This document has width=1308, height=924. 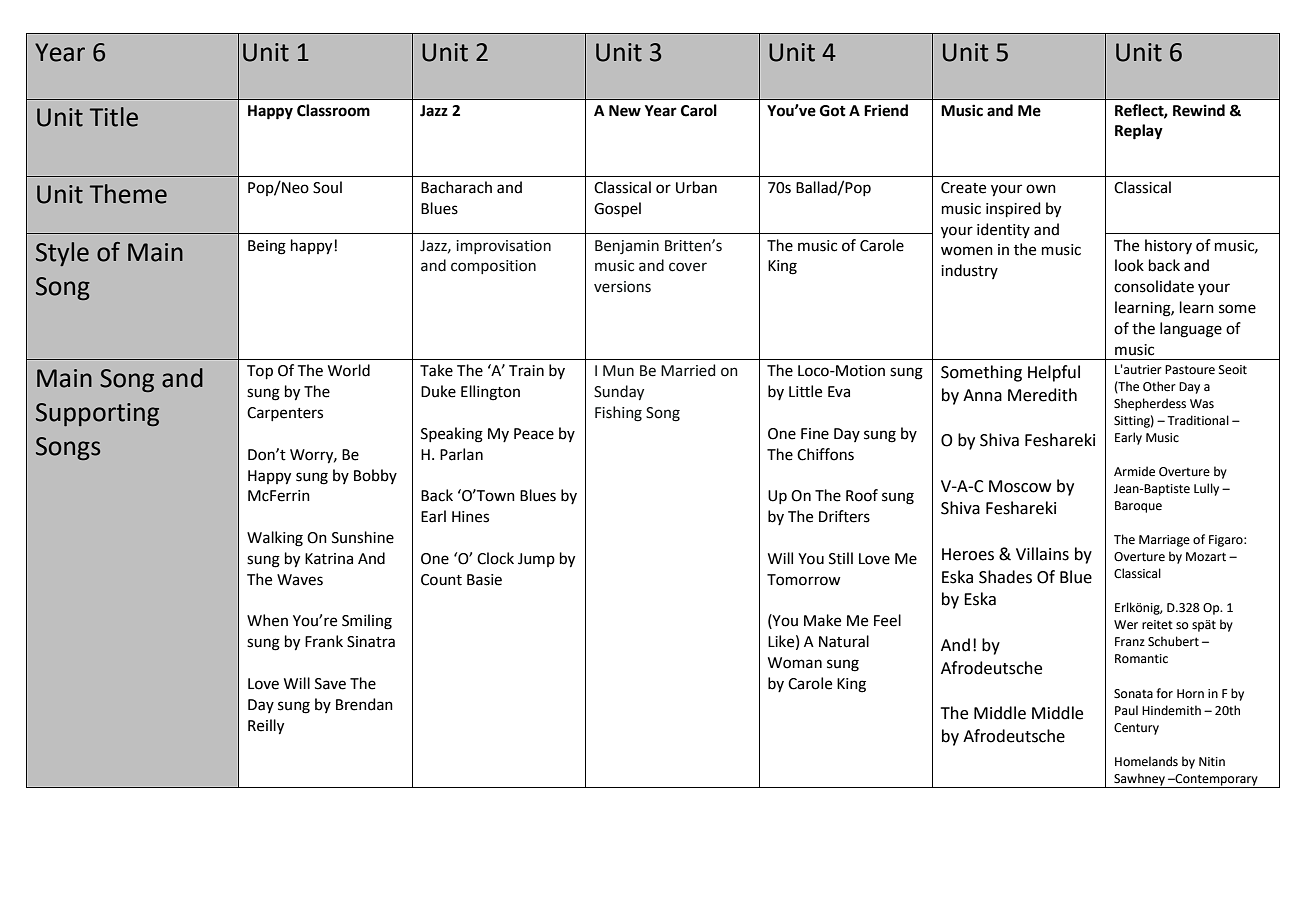 What do you see at coordinates (1005, 577) in the document?
I see `Shades` at bounding box center [1005, 577].
